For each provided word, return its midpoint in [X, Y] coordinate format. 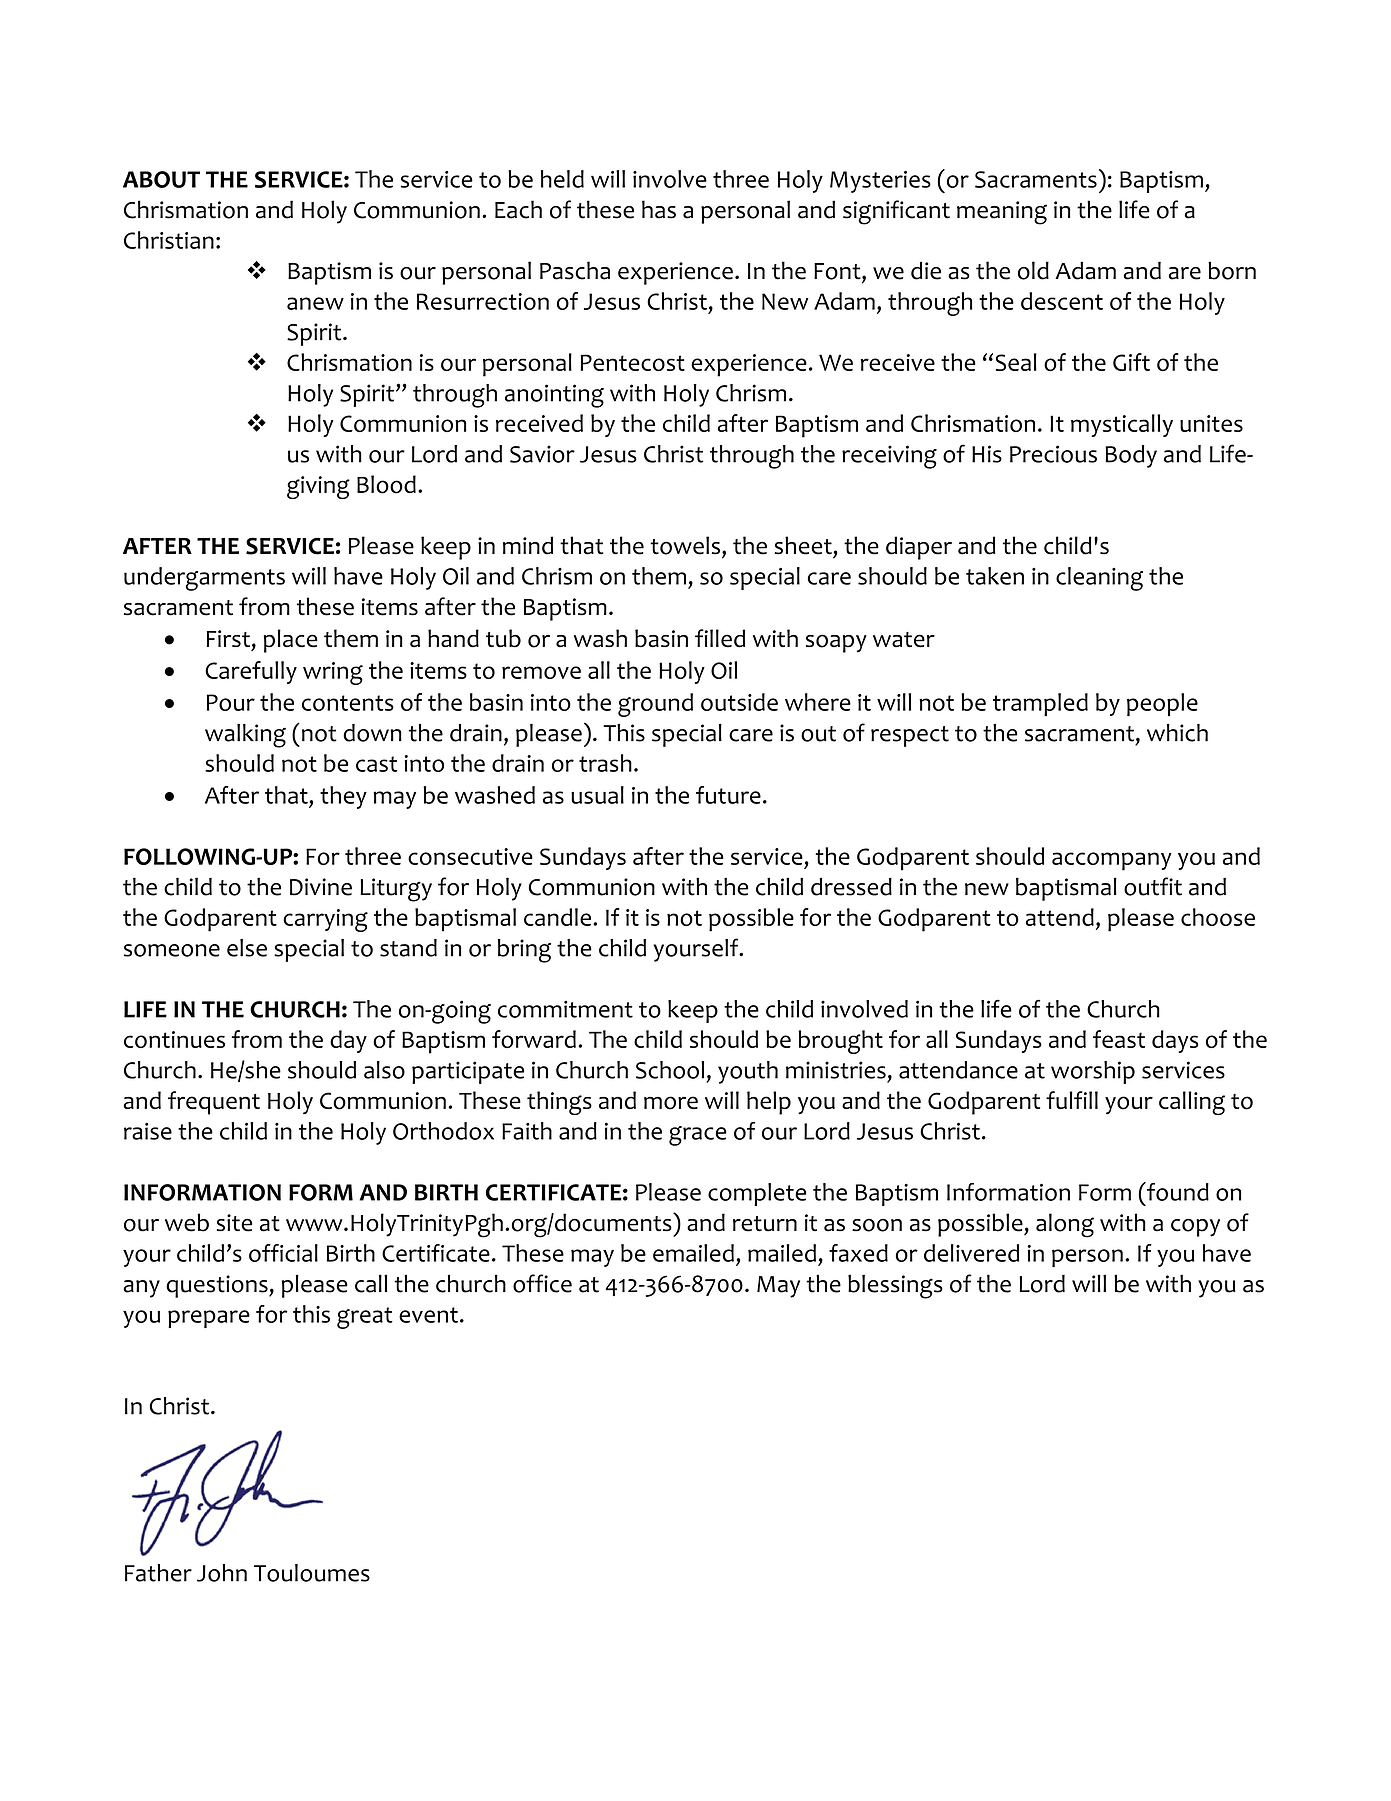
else [247, 948]
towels [685, 545]
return [765, 1224]
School [670, 1070]
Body [1131, 456]
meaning [1002, 213]
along [1065, 1225]
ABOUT [161, 179]
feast [1119, 1039]
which [1177, 733]
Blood [386, 484]
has [659, 209]
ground [655, 705]
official [283, 1253]
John [222, 1573]
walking [245, 736]
